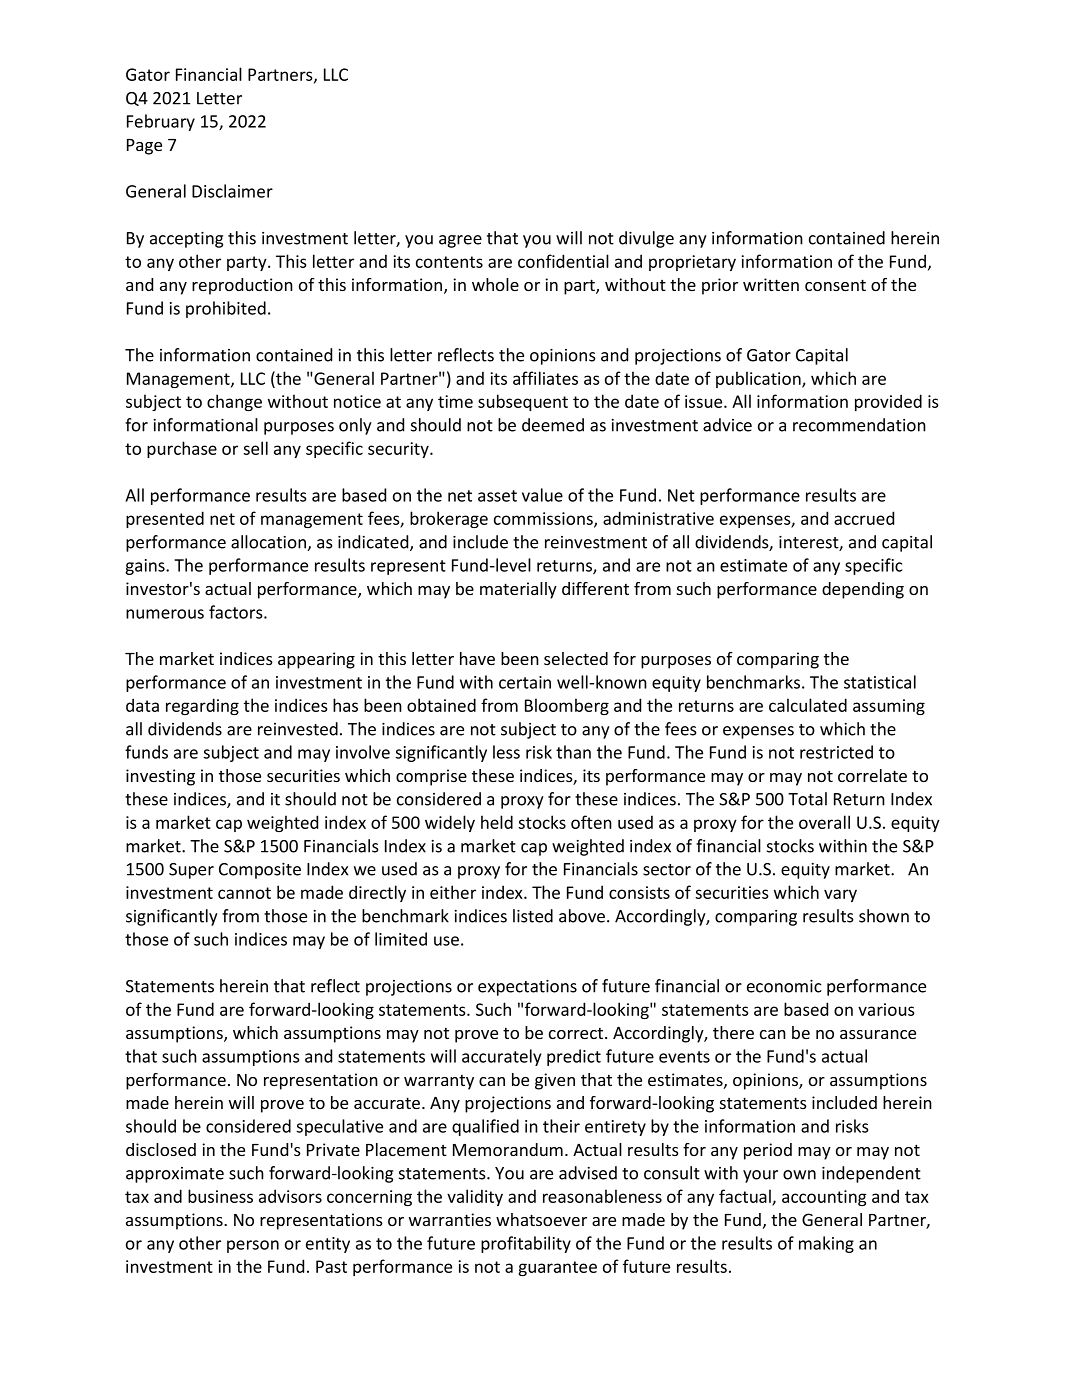 The image size is (1066, 1379). I want to click on Disclaimer, so click(232, 191).
